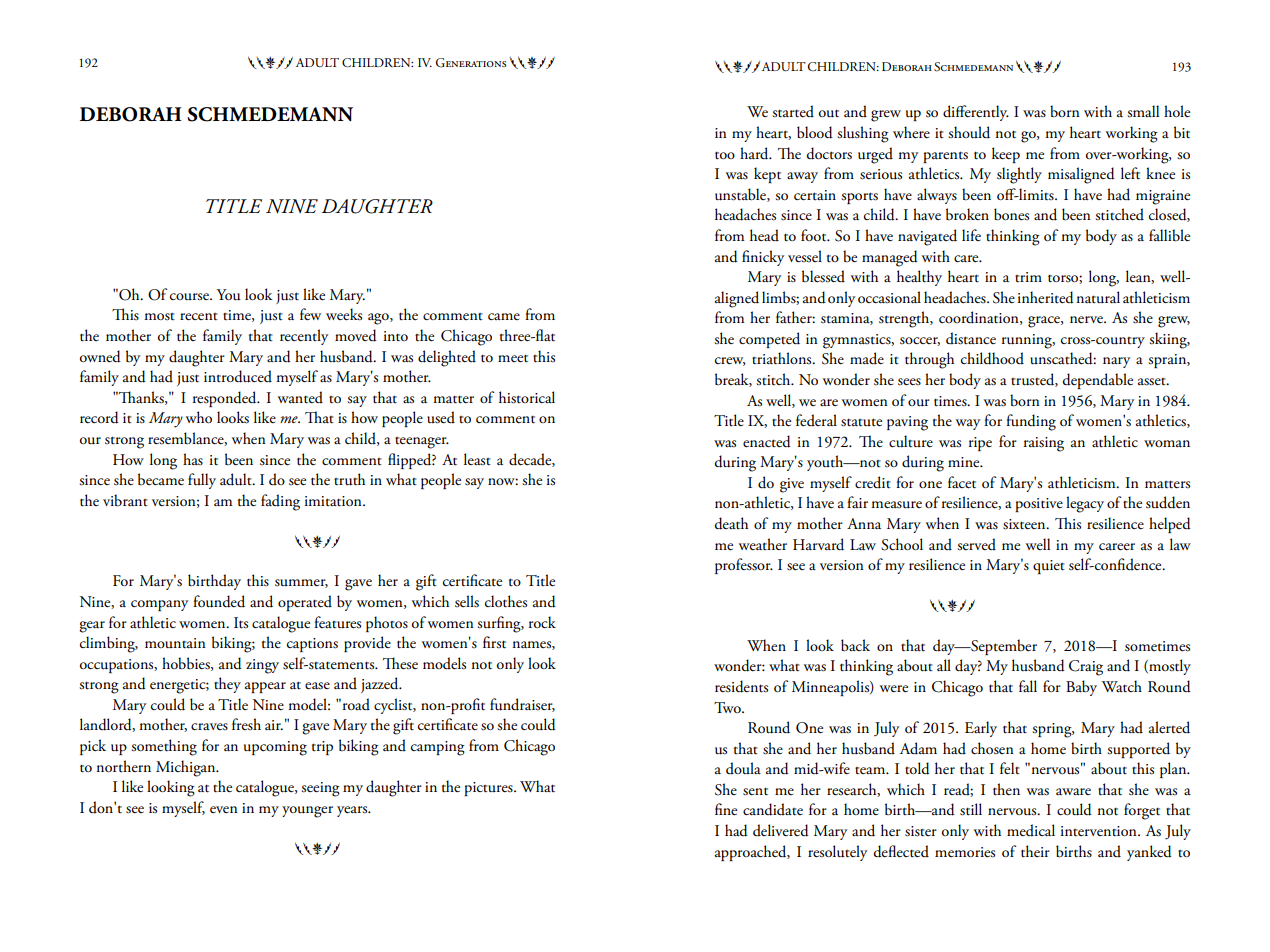 This document has height=952, width=1270. I want to click on medical, so click(1031, 830).
